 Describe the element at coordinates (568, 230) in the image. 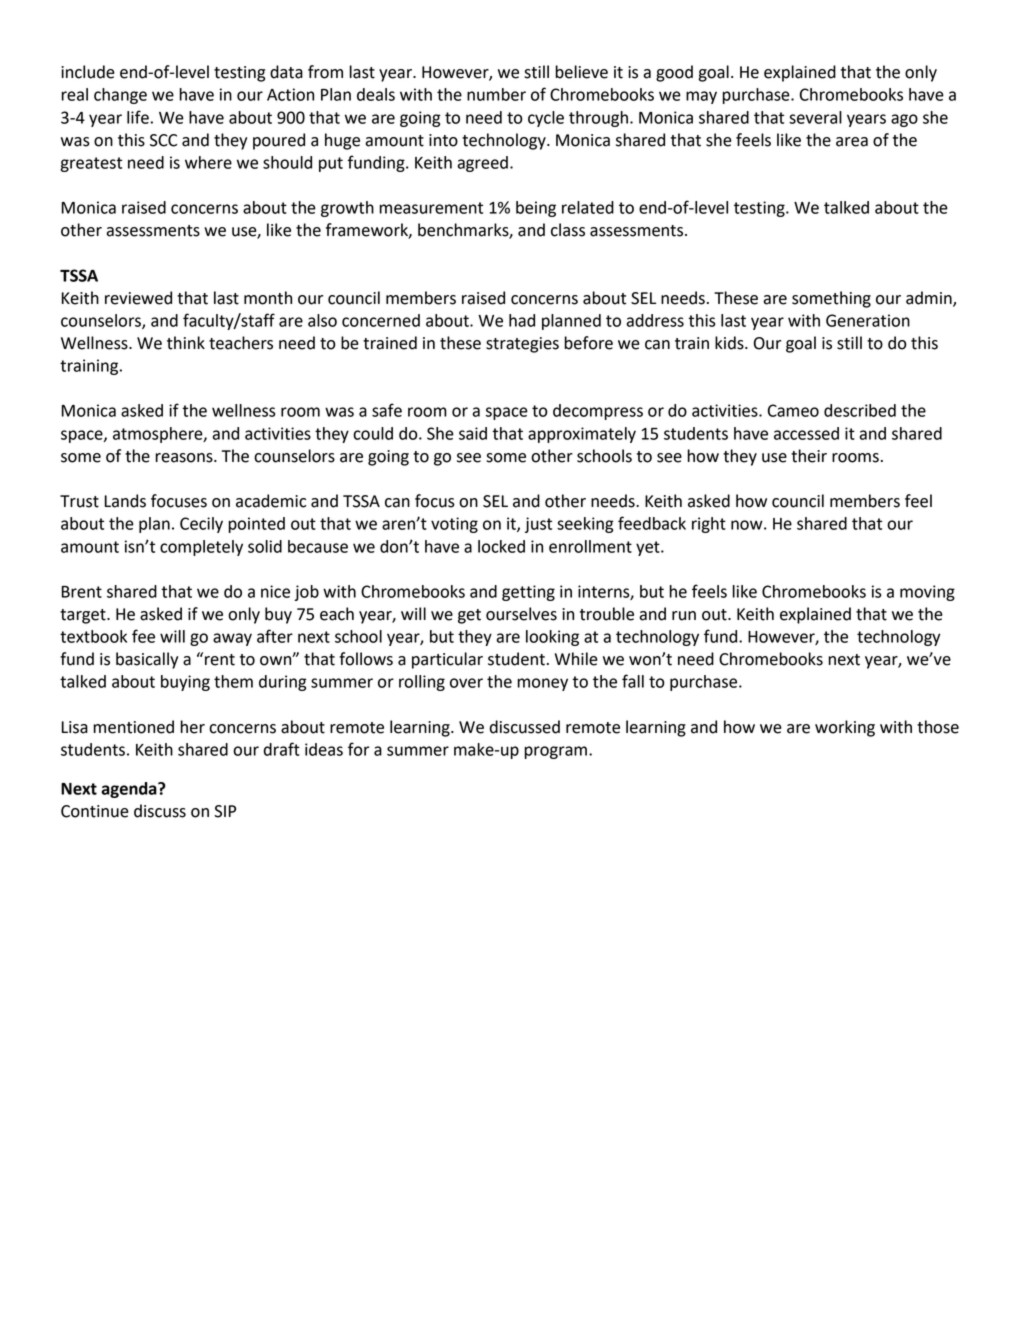

I see `class` at that location.
